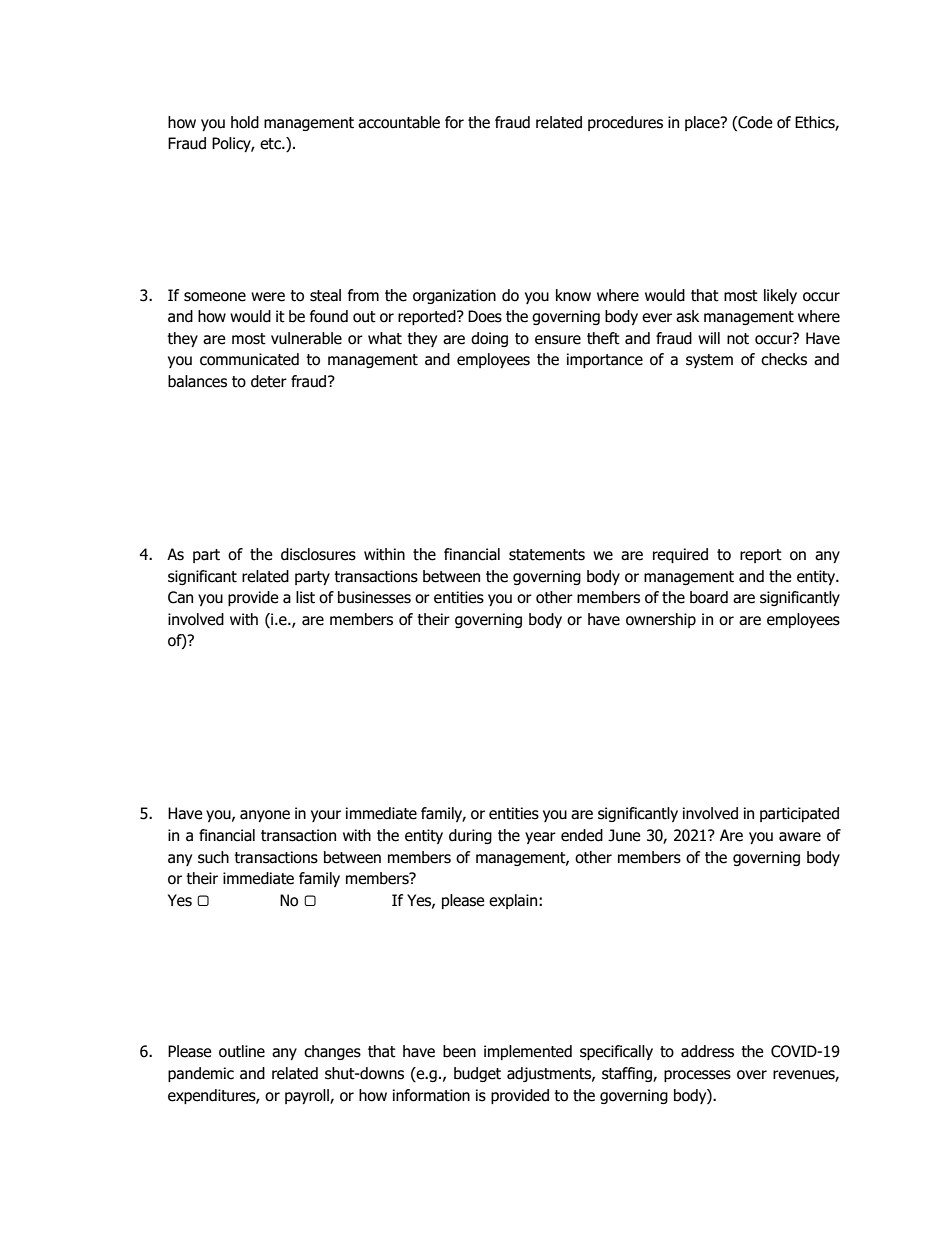 This image has width=952, height=1233. I want to click on deter, so click(269, 381).
